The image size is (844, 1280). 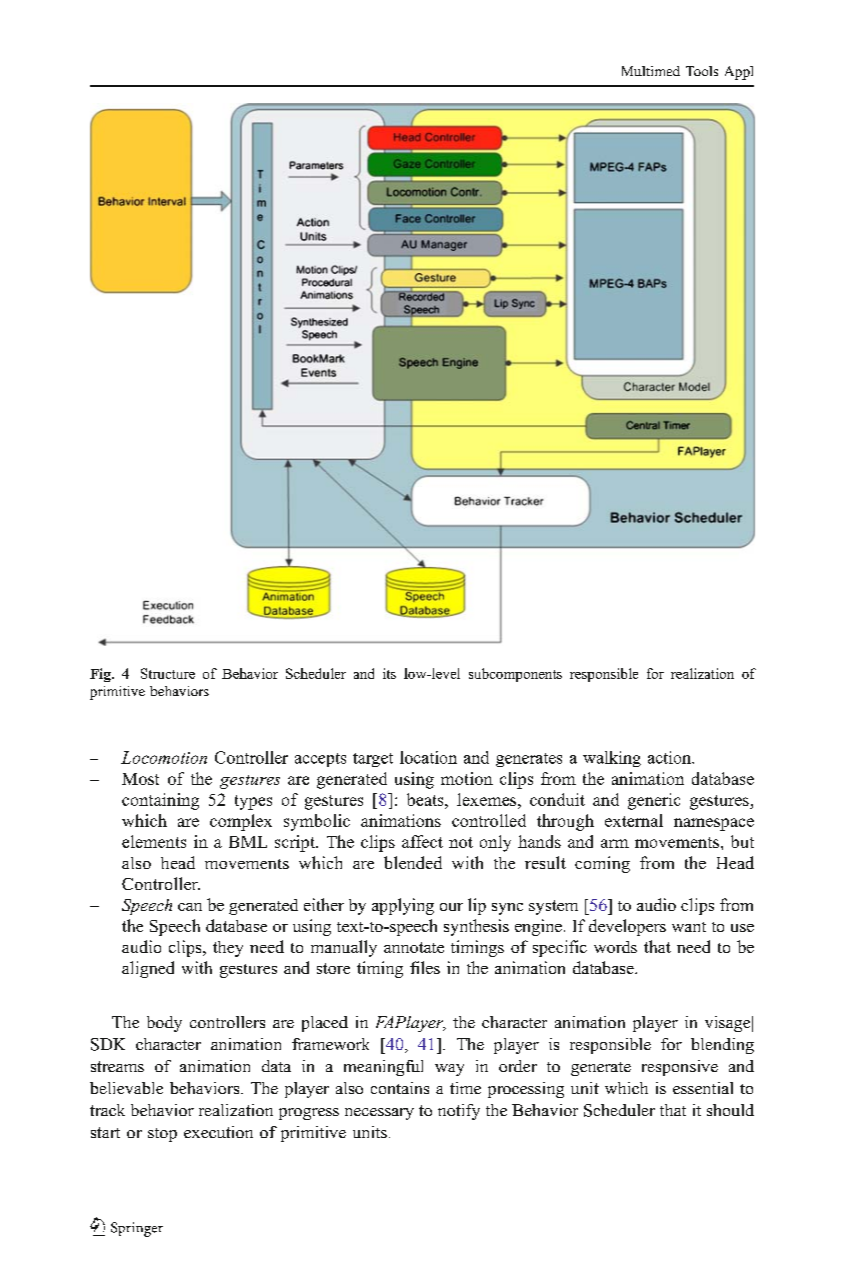 What do you see at coordinates (168, 673) in the document?
I see `Structure` at bounding box center [168, 673].
